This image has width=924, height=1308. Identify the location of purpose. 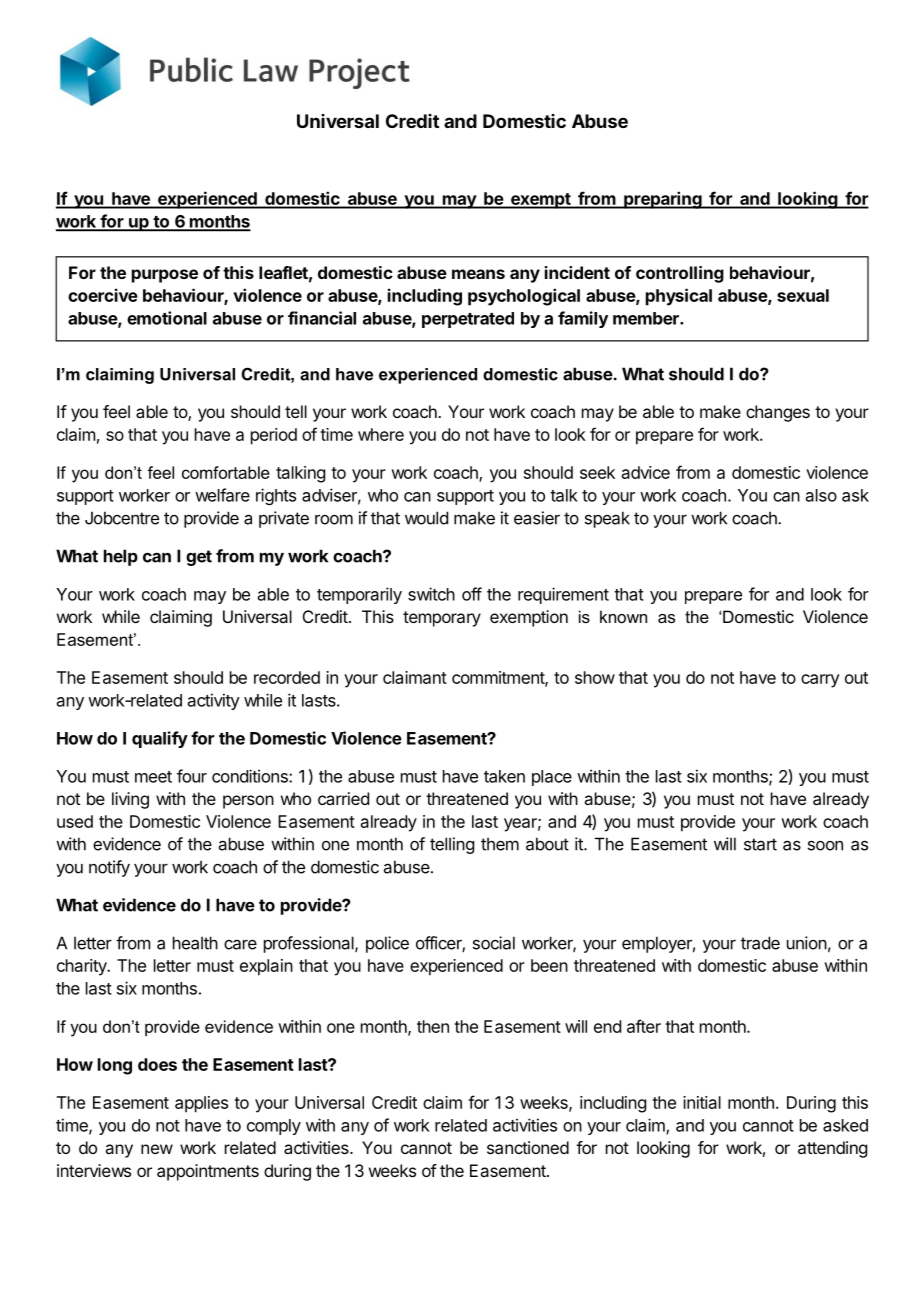
(165, 276).
